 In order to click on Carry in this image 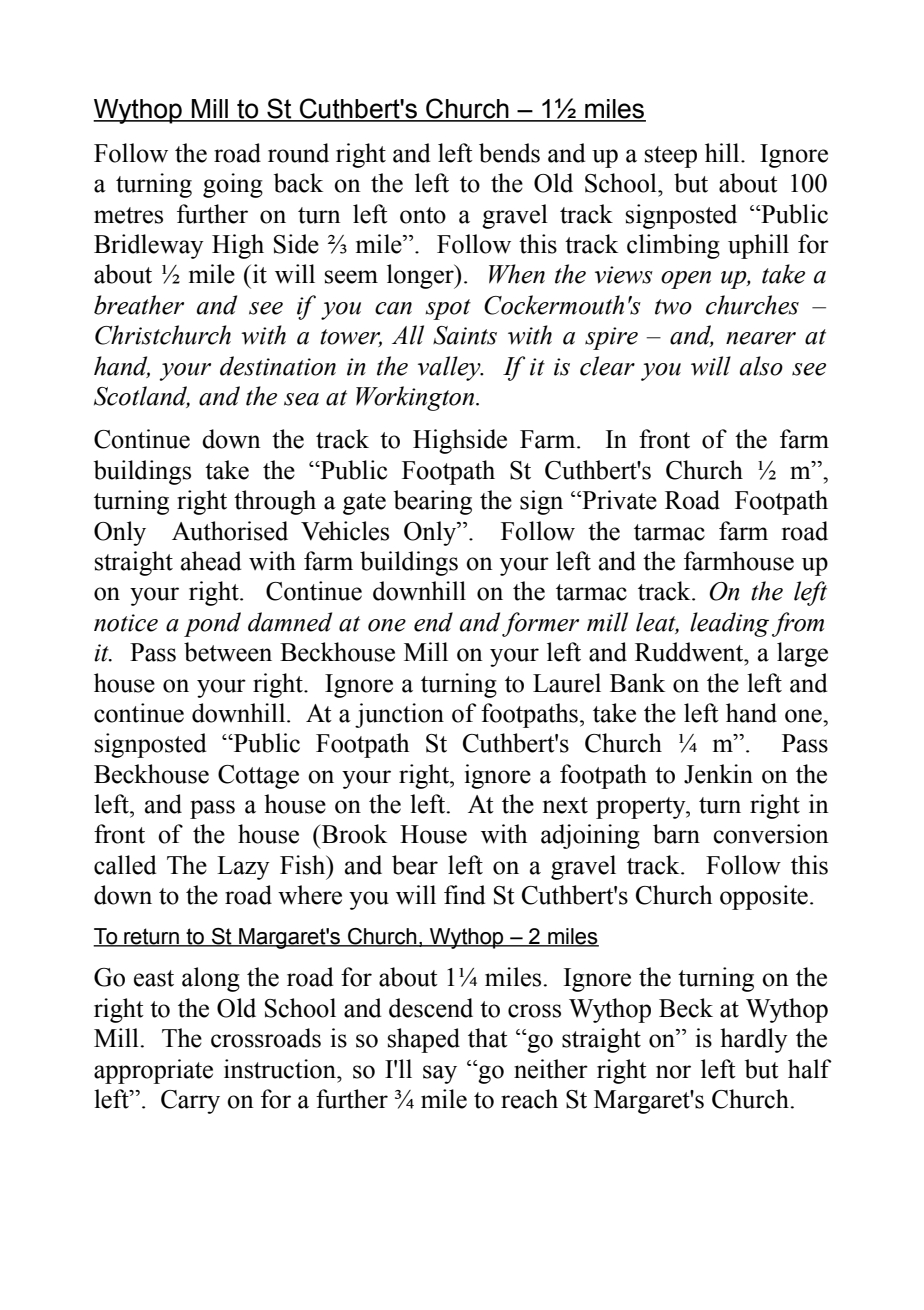, I will do `click(190, 1102)`.
